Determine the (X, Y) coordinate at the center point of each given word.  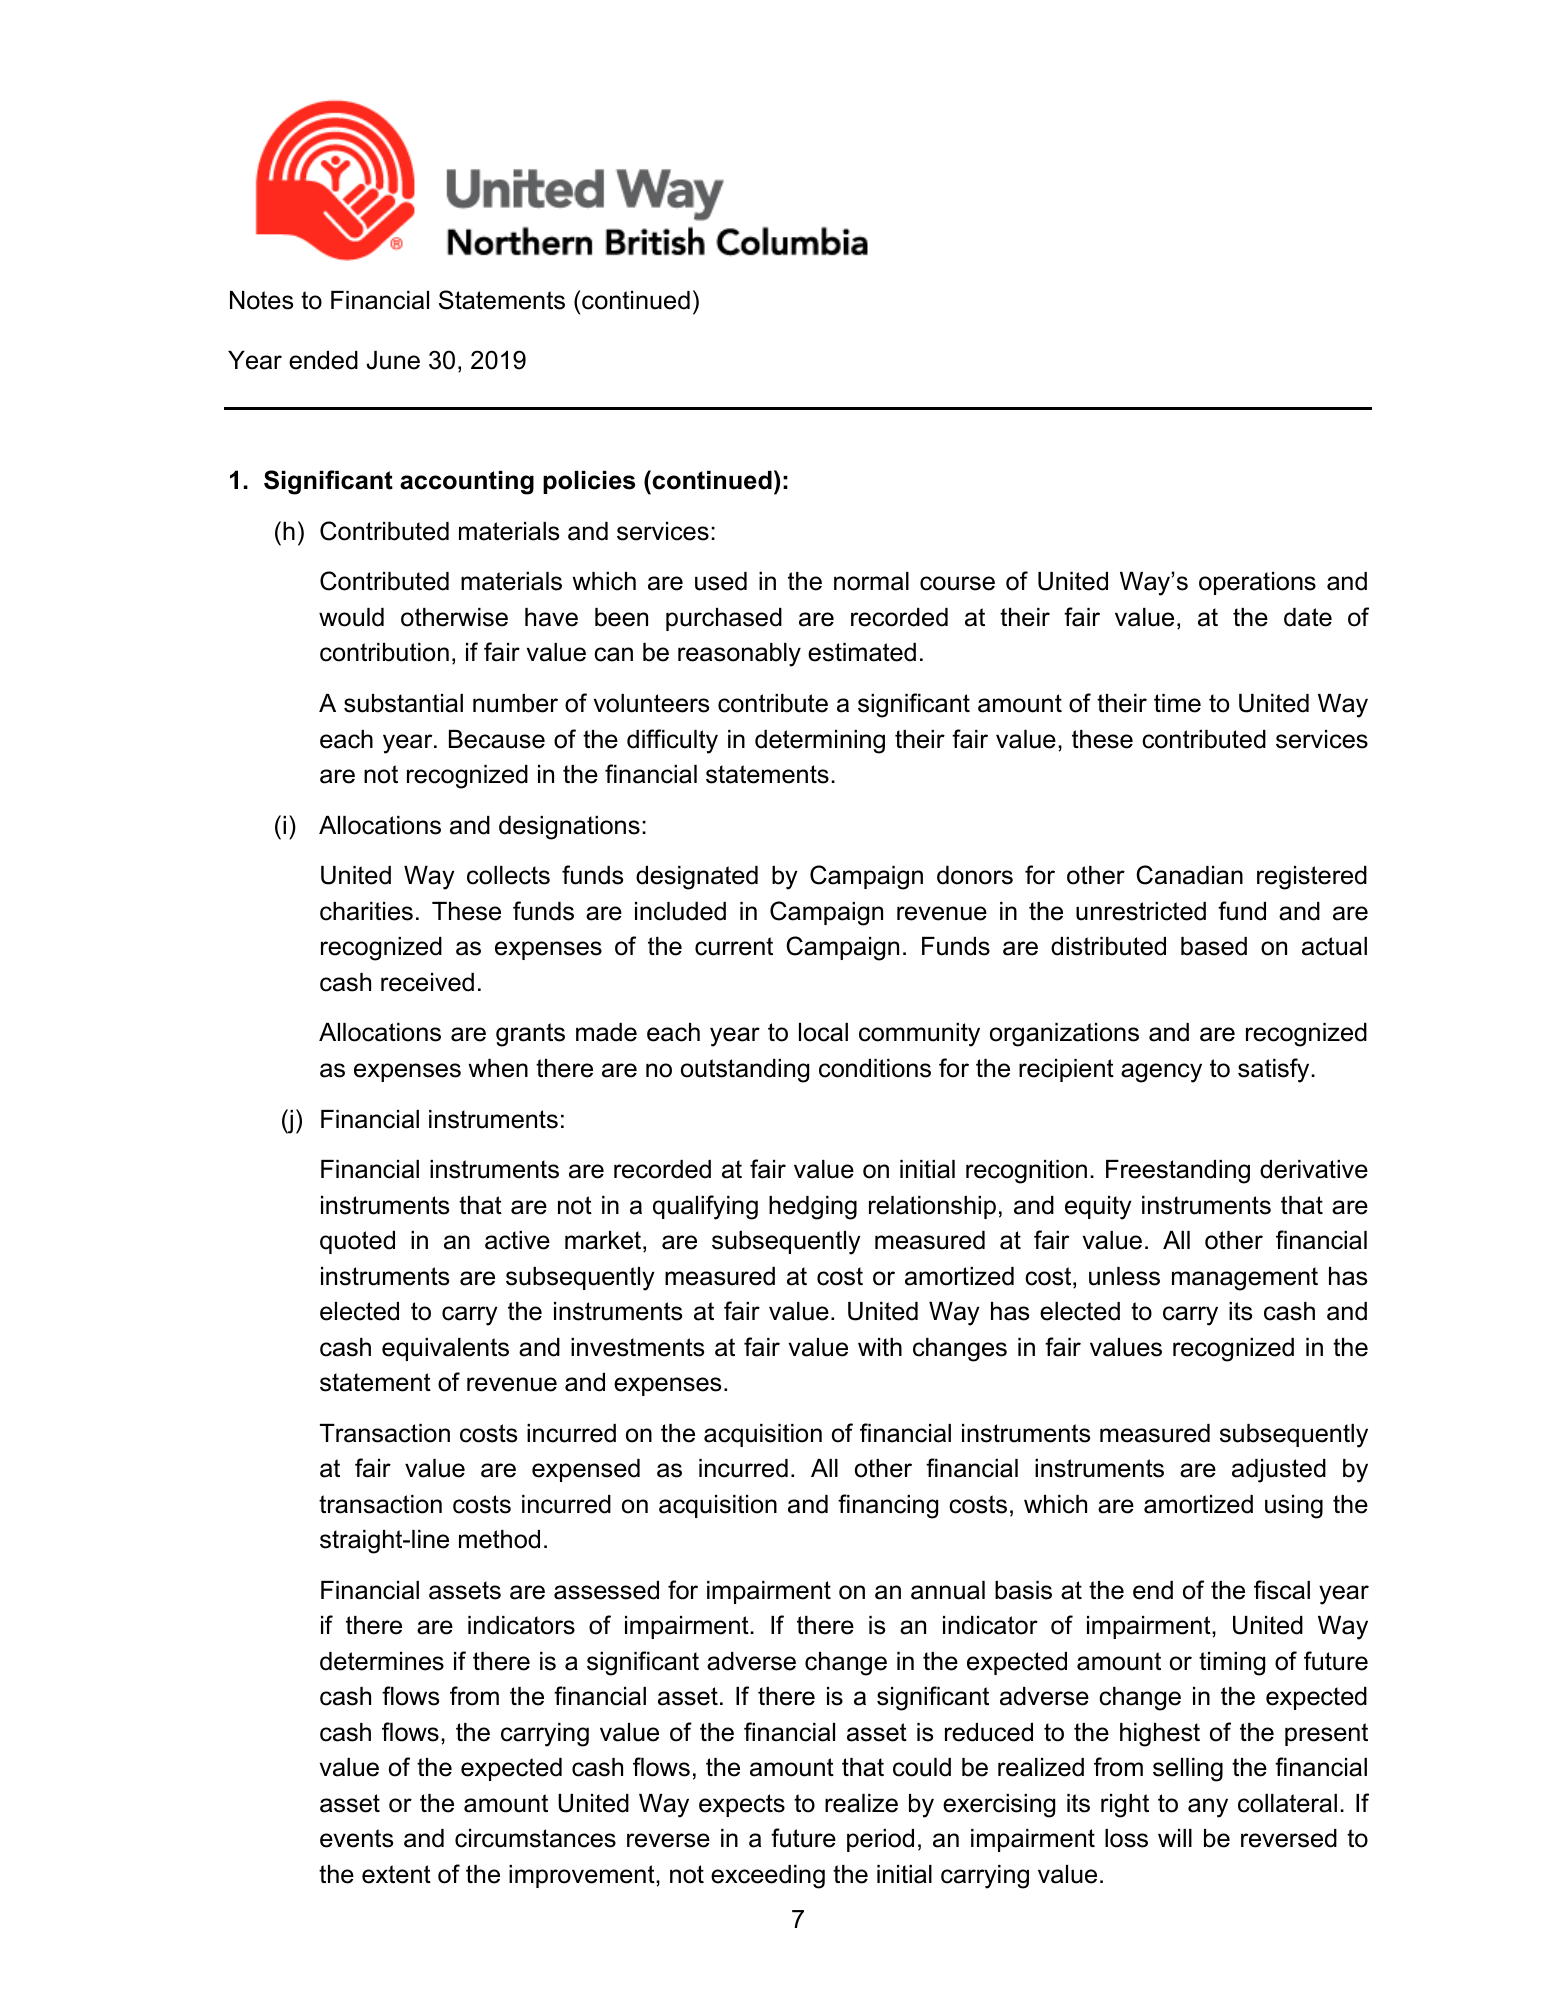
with (880, 1347)
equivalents (445, 1349)
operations (1257, 583)
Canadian (1189, 875)
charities (366, 911)
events (356, 1838)
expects (742, 1805)
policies (589, 482)
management (1245, 1279)
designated (697, 878)
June (393, 360)
